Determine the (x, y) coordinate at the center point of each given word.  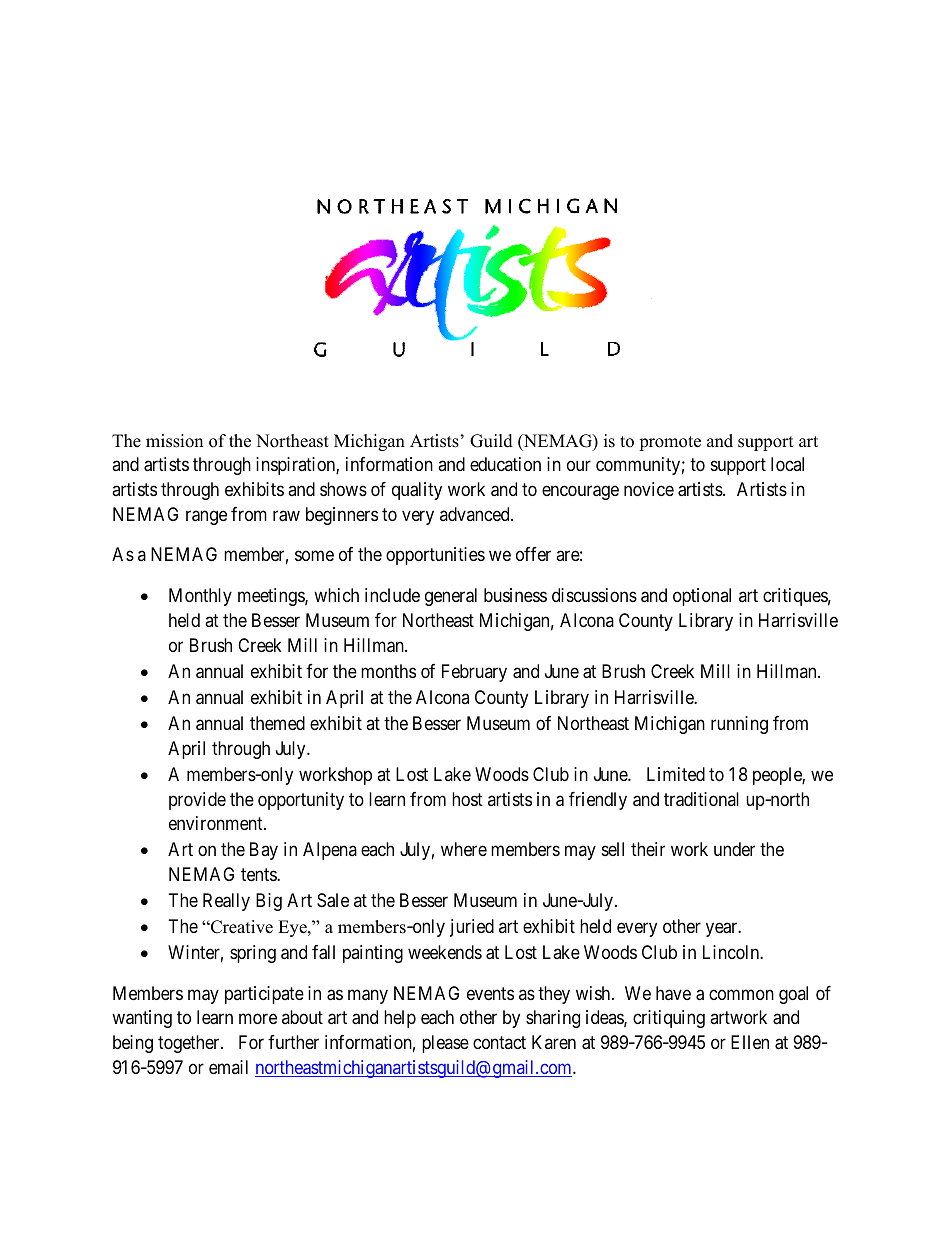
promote (670, 443)
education (505, 464)
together (190, 1044)
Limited (676, 774)
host (467, 799)
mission (174, 441)
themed (277, 723)
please (445, 1044)
